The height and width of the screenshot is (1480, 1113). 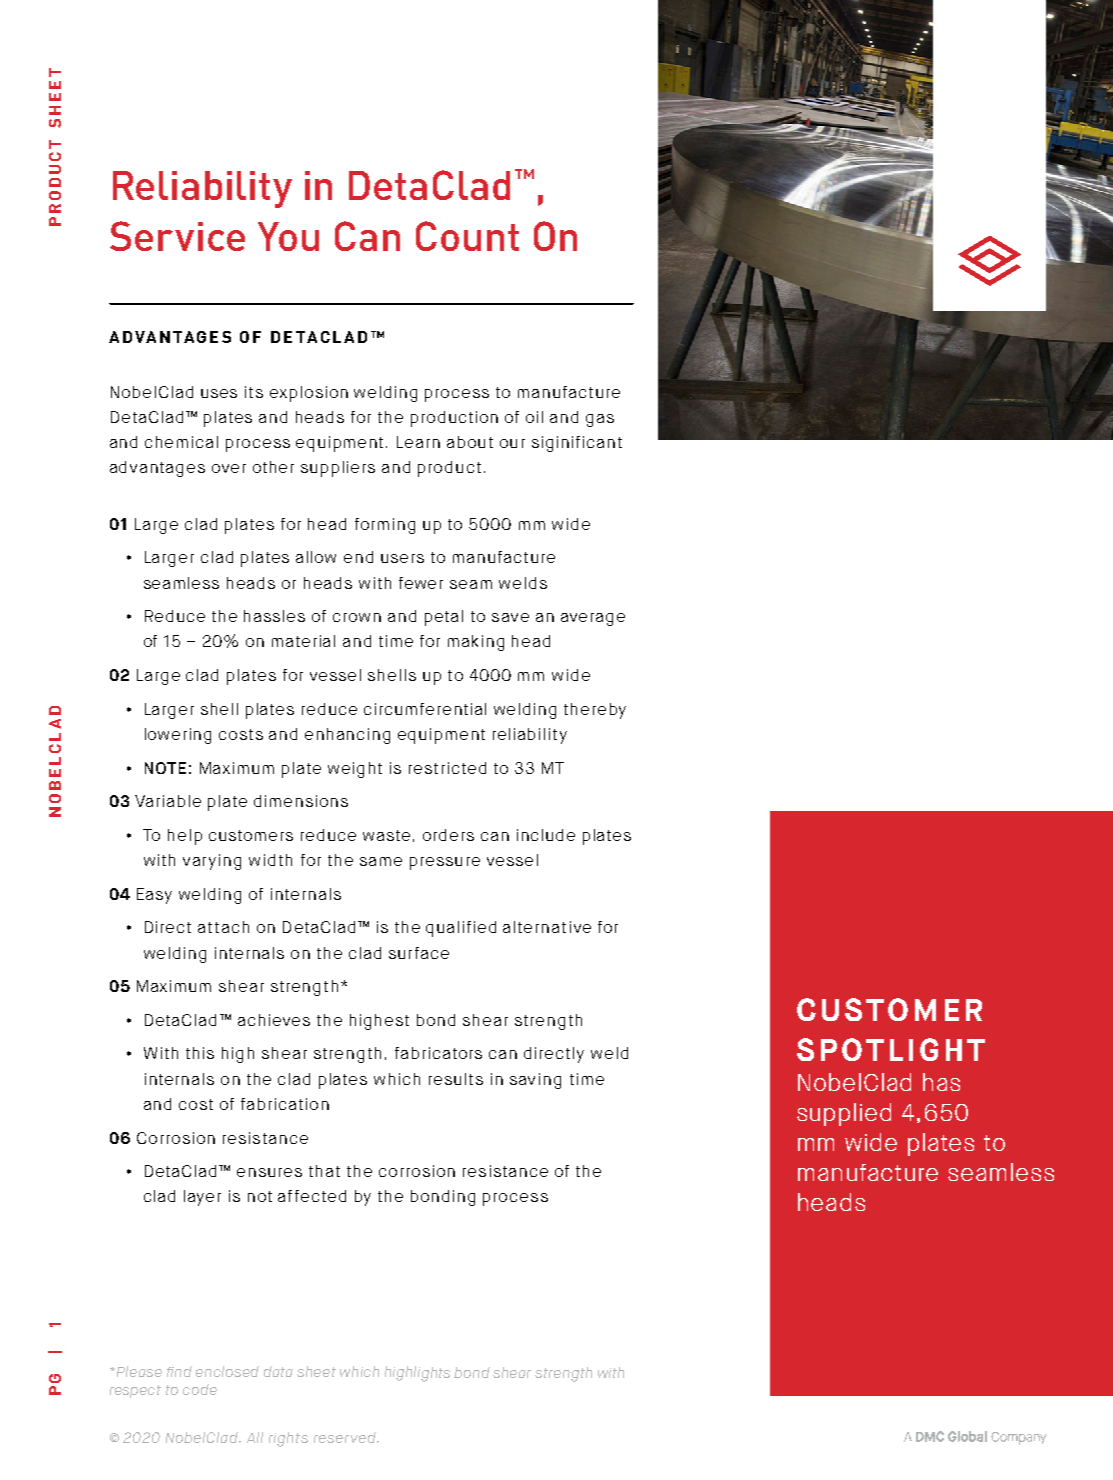 I want to click on varying, so click(x=212, y=862).
